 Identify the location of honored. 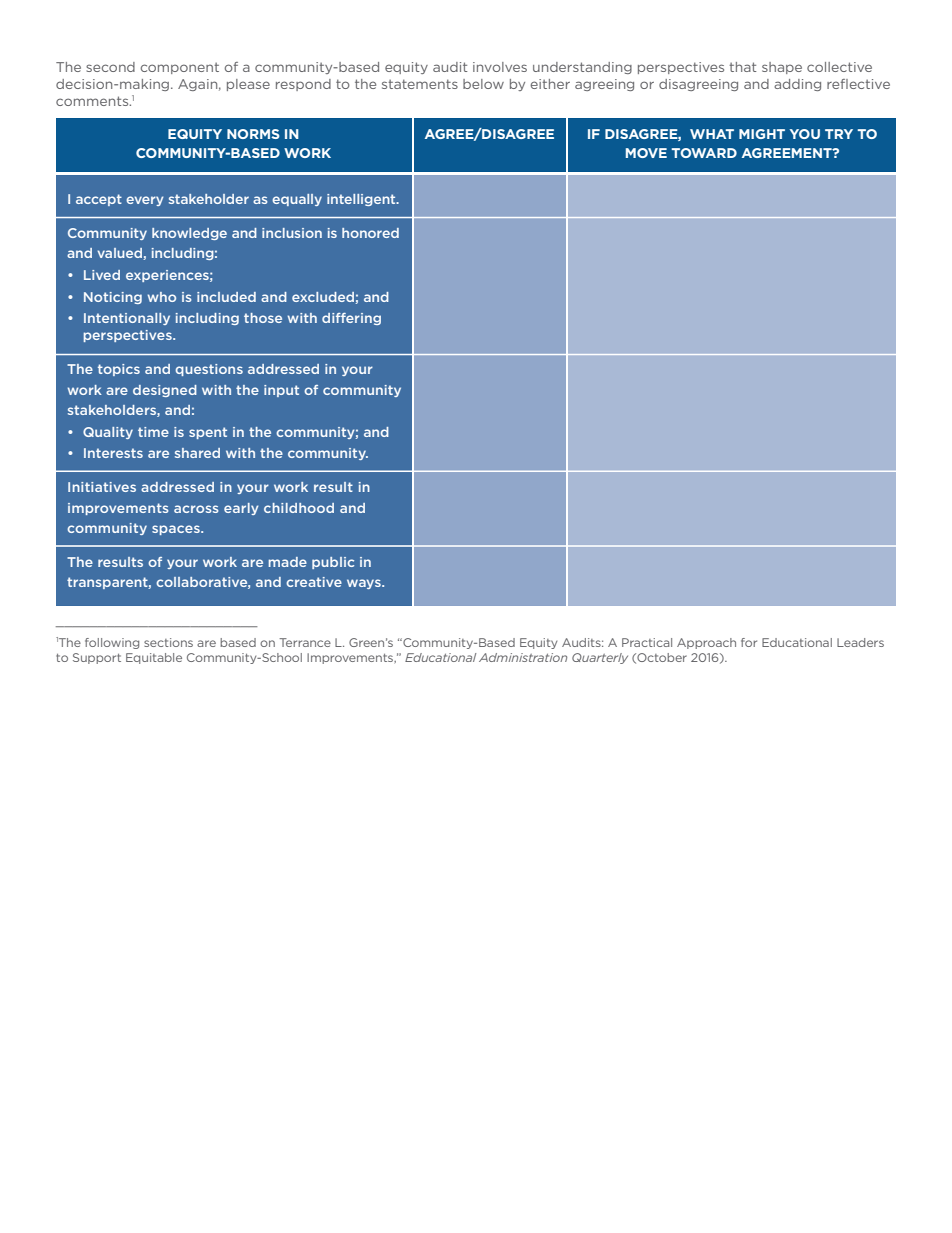
(370, 233).
